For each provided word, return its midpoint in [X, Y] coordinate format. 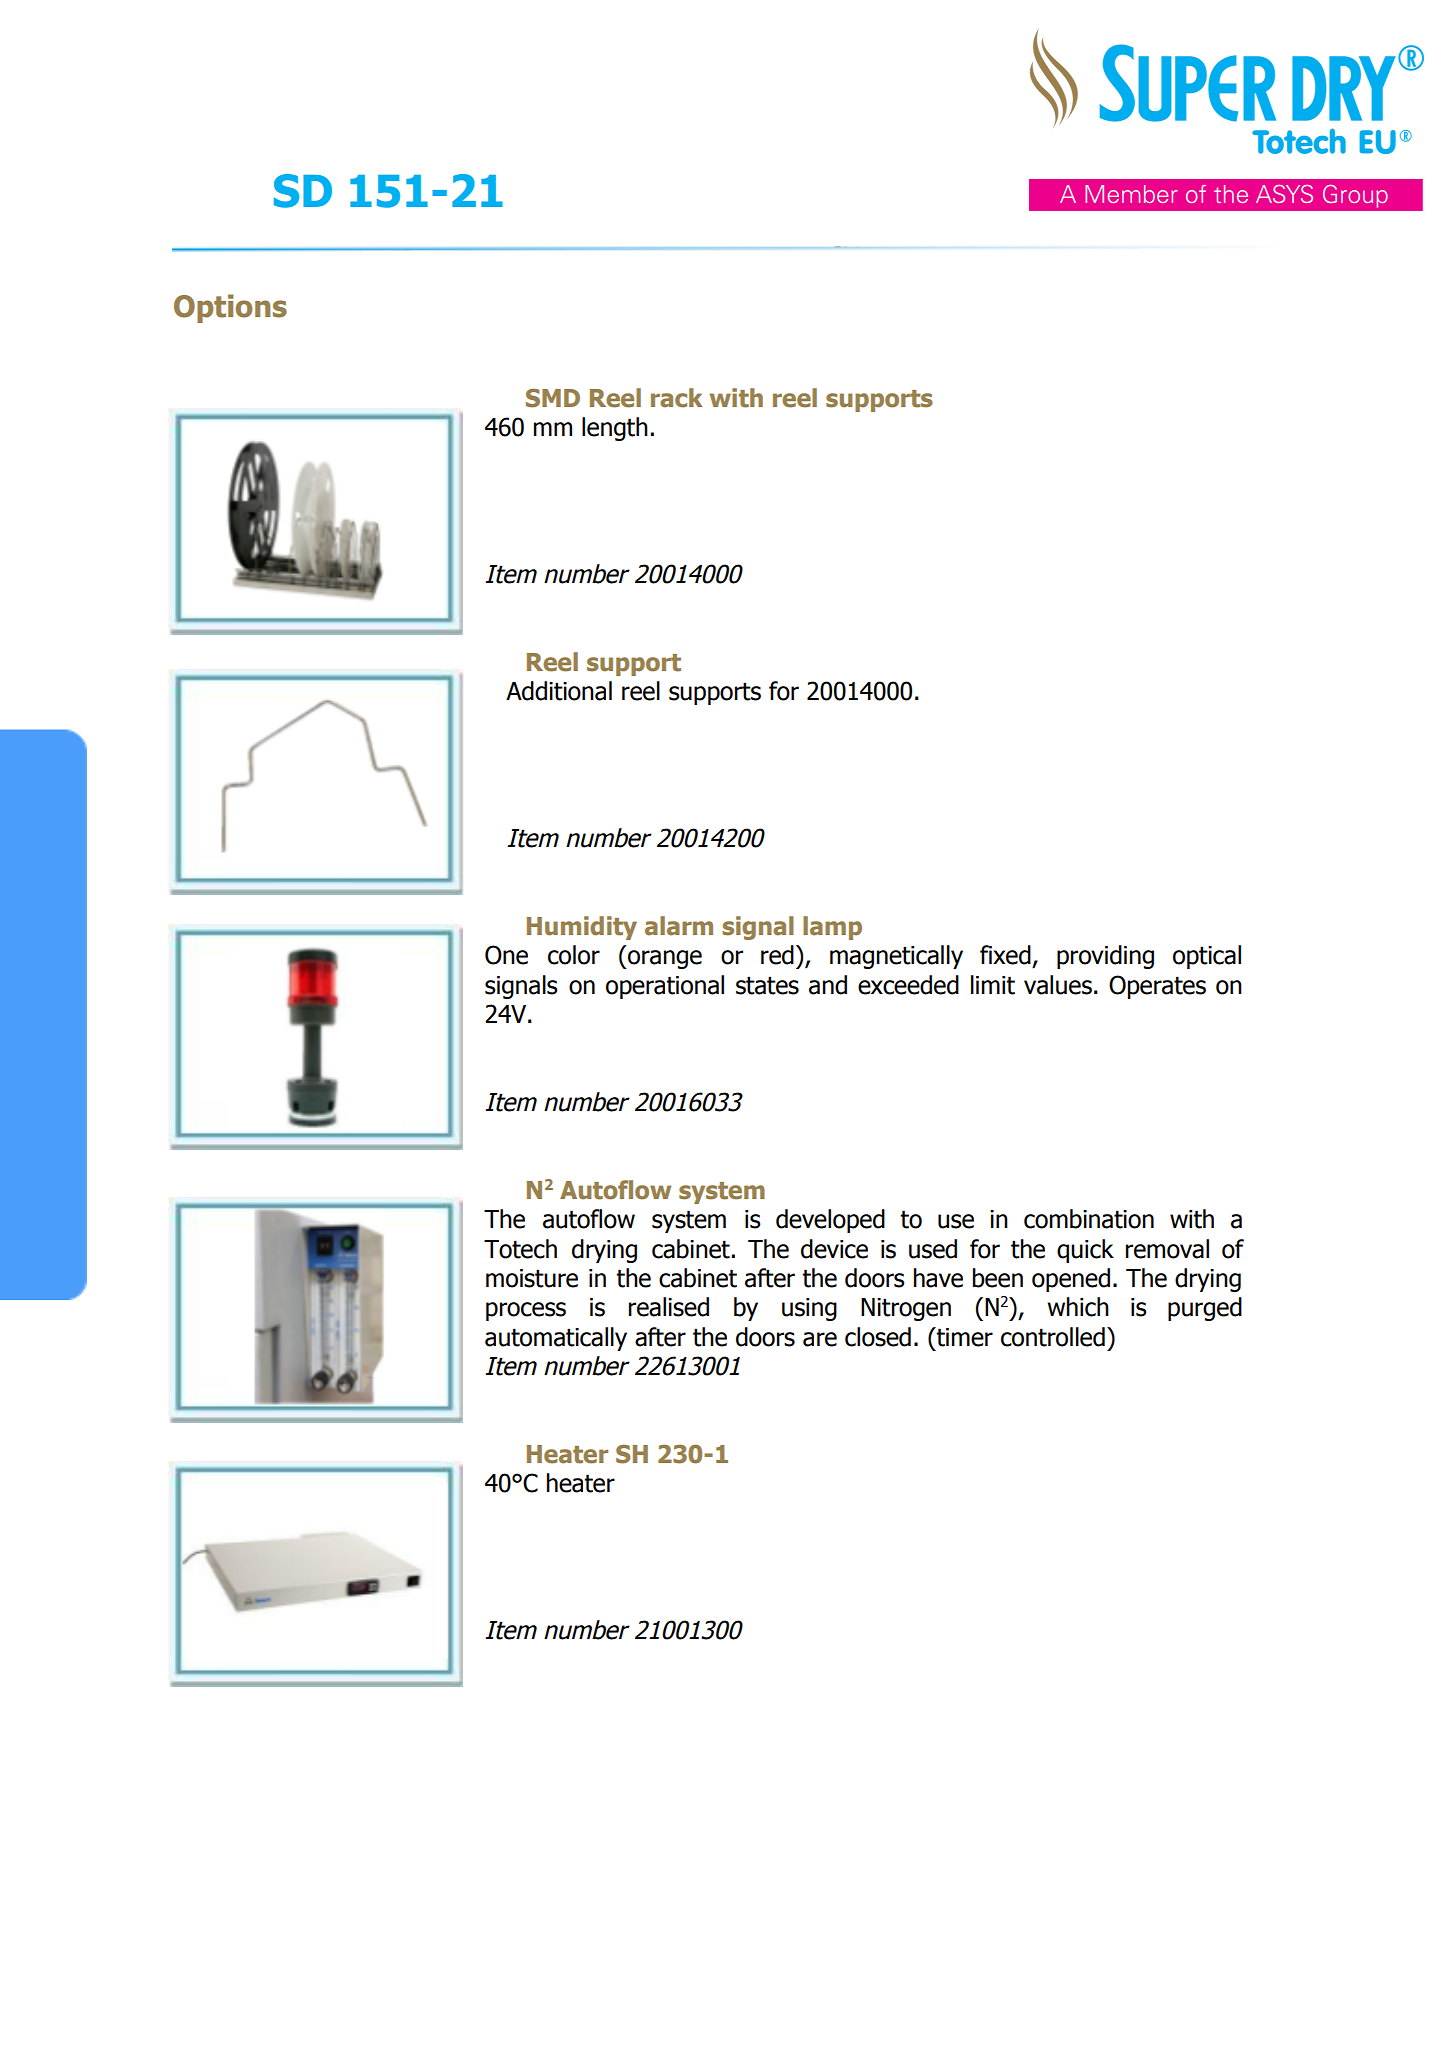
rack [677, 398]
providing [1105, 957]
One [506, 955]
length [615, 429]
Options [230, 308]
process [526, 1311]
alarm [679, 926]
